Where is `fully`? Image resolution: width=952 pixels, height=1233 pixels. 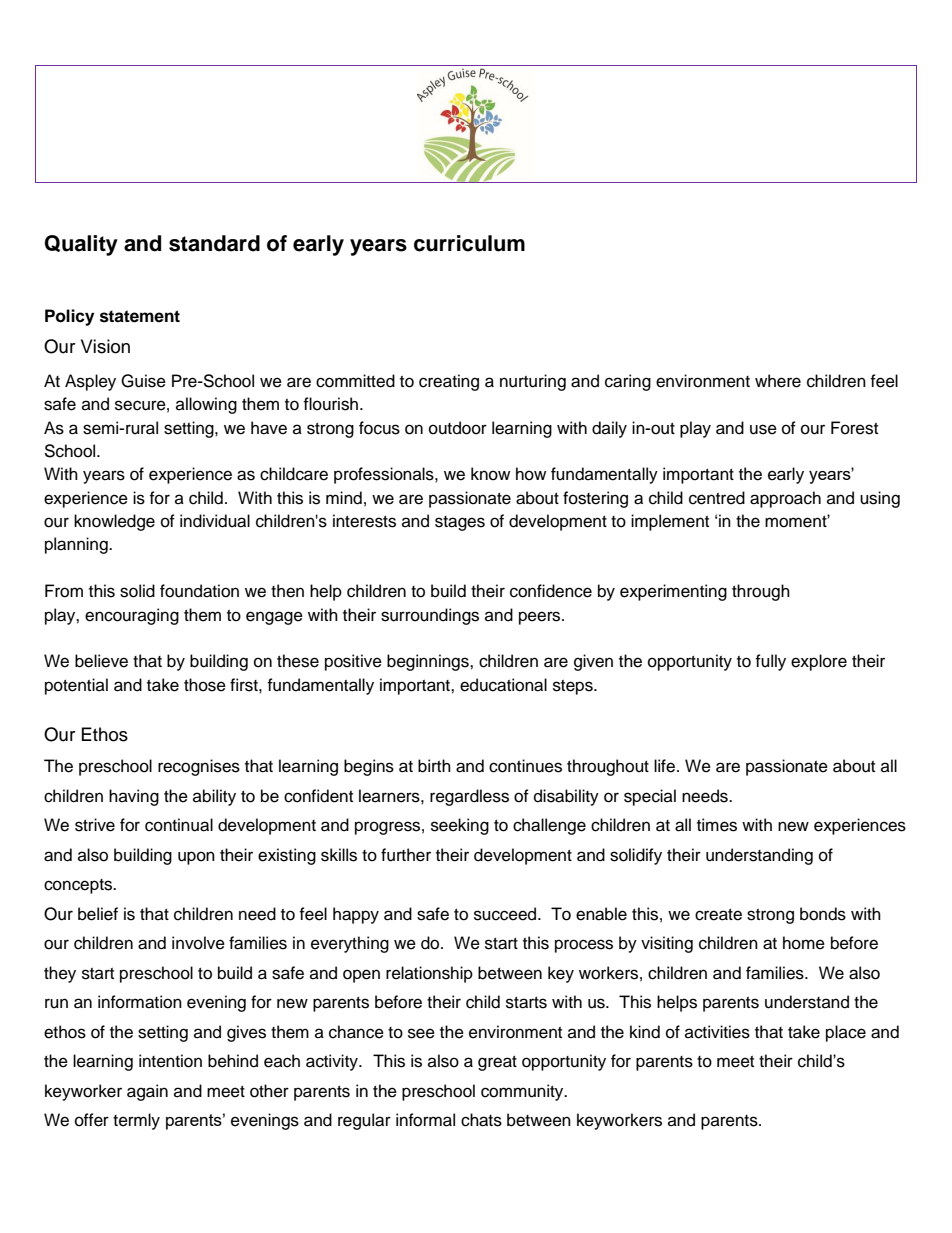 fully is located at coordinates (770, 662).
